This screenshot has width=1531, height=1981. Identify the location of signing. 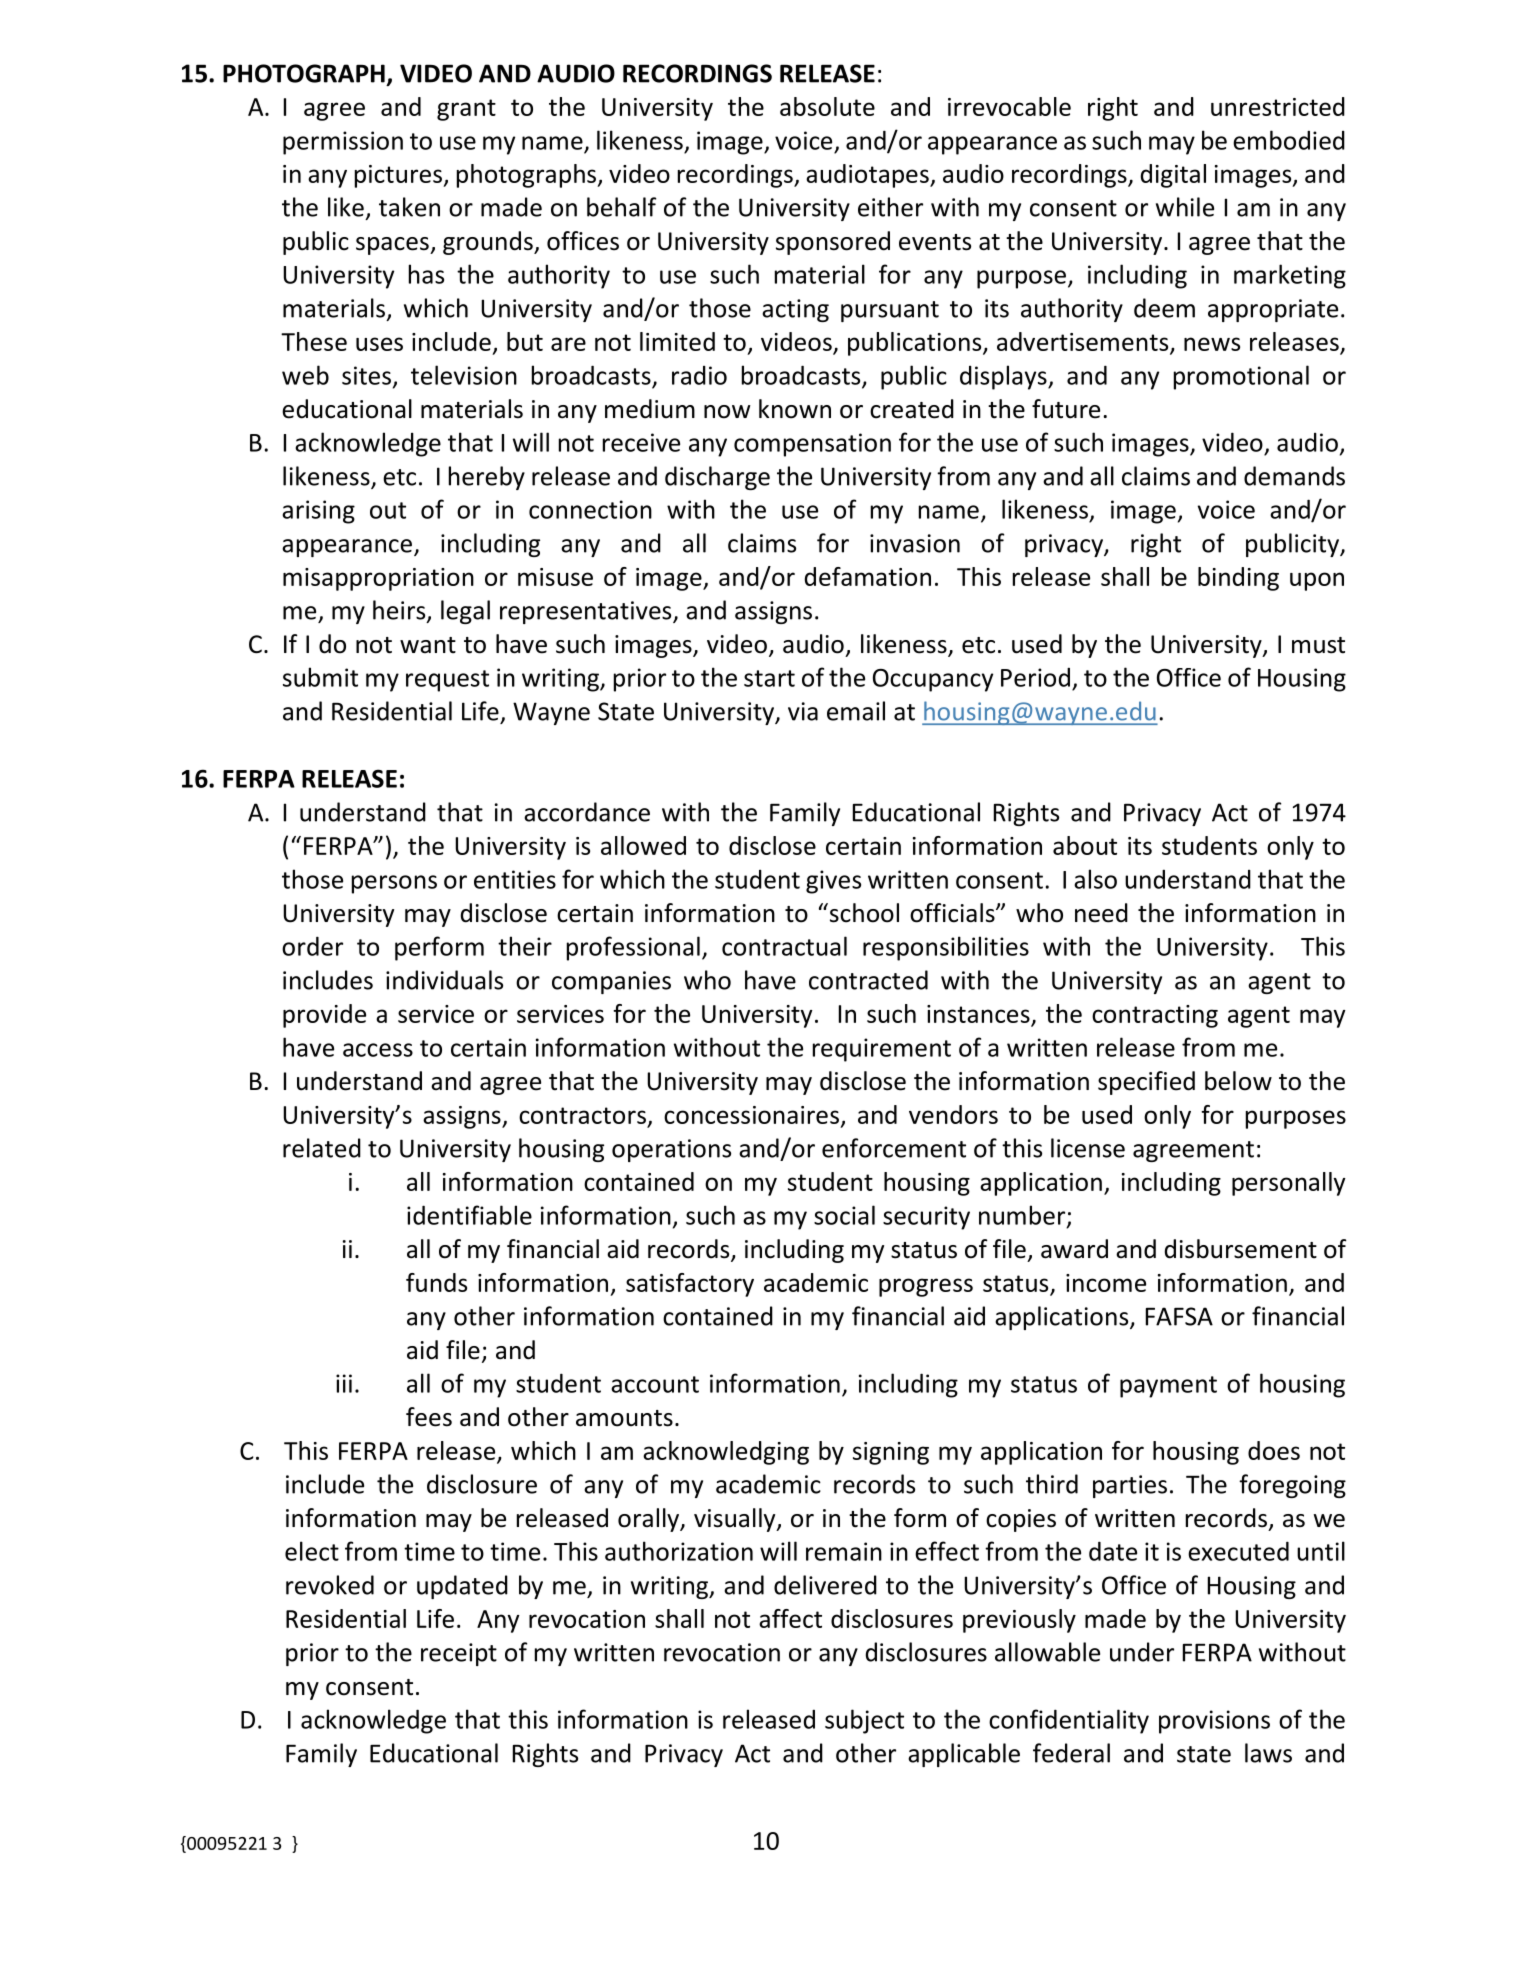
(891, 1453).
